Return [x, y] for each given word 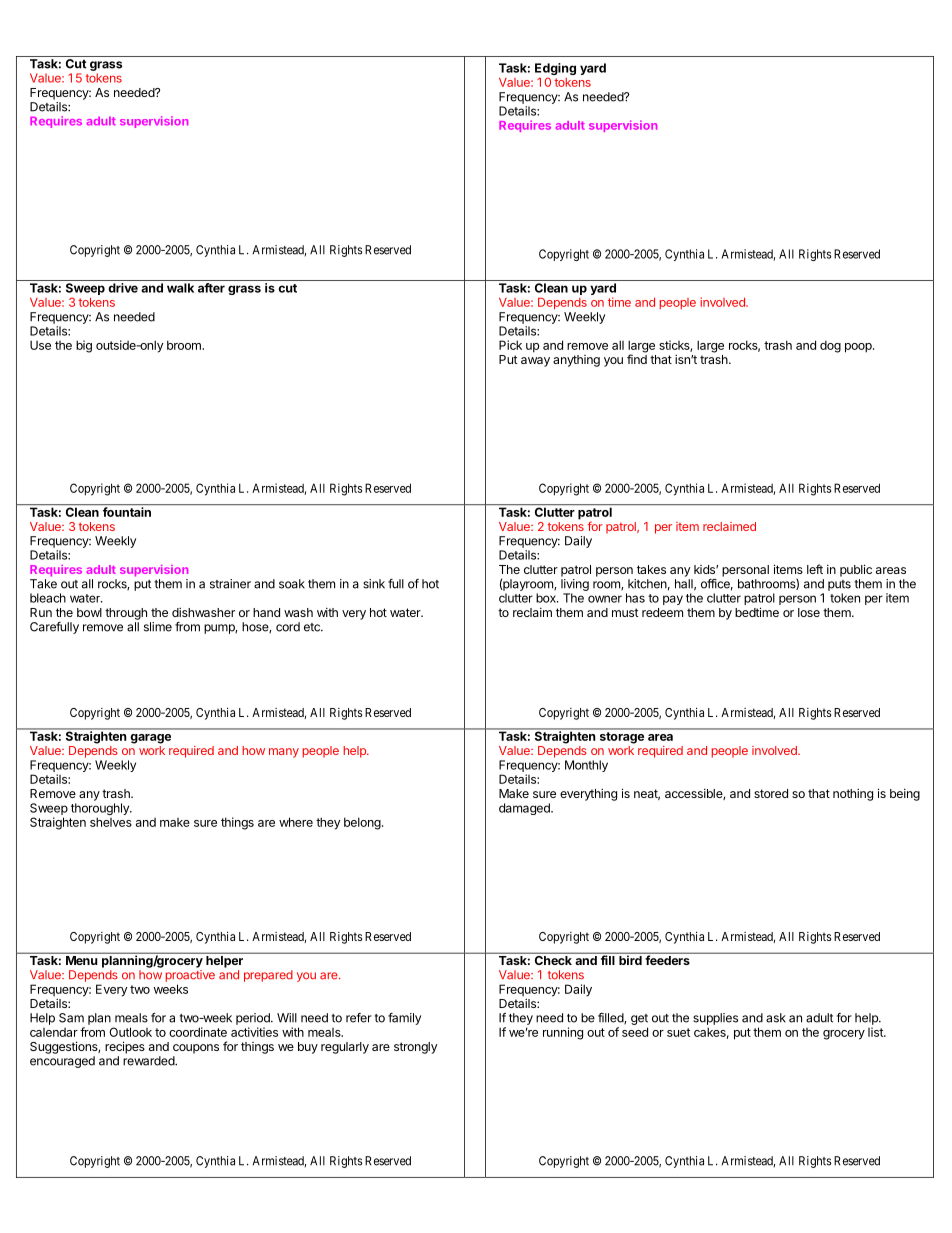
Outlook [130, 1032]
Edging [555, 70]
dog [830, 346]
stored [771, 793]
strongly [415, 1048]
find [637, 359]
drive [123, 288]
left [815, 569]
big [84, 346]
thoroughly [101, 810]
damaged [525, 809]
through [126, 614]
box [547, 598]
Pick [510, 345]
